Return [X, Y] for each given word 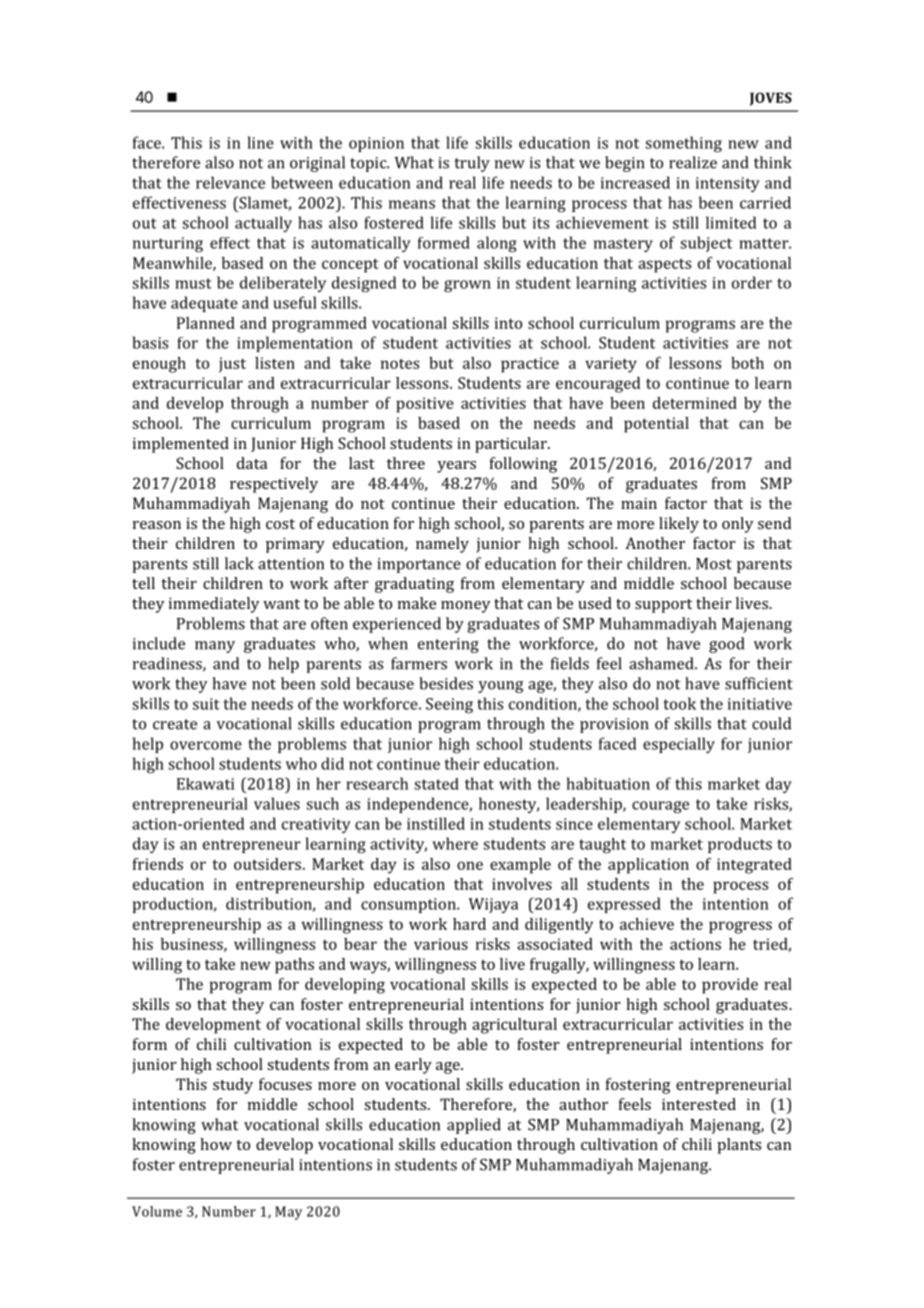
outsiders [269, 864]
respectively [274, 485]
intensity [728, 184]
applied [474, 1126]
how [216, 1144]
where [455, 843]
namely [442, 545]
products [740, 845]
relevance [230, 182]
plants [739, 1146]
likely [679, 525]
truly [472, 164]
